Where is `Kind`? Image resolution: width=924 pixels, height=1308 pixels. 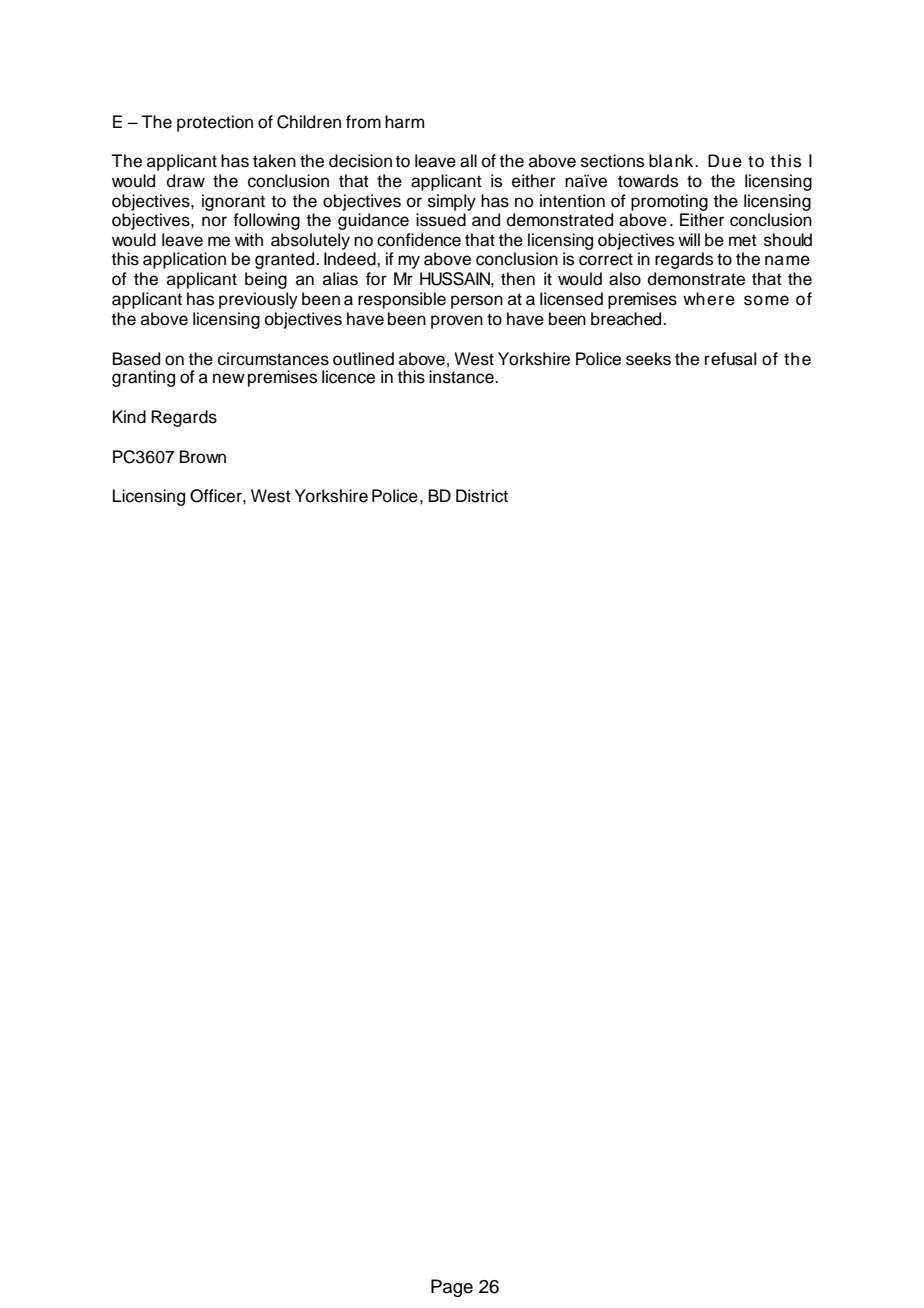
Kind is located at coordinates (129, 417).
